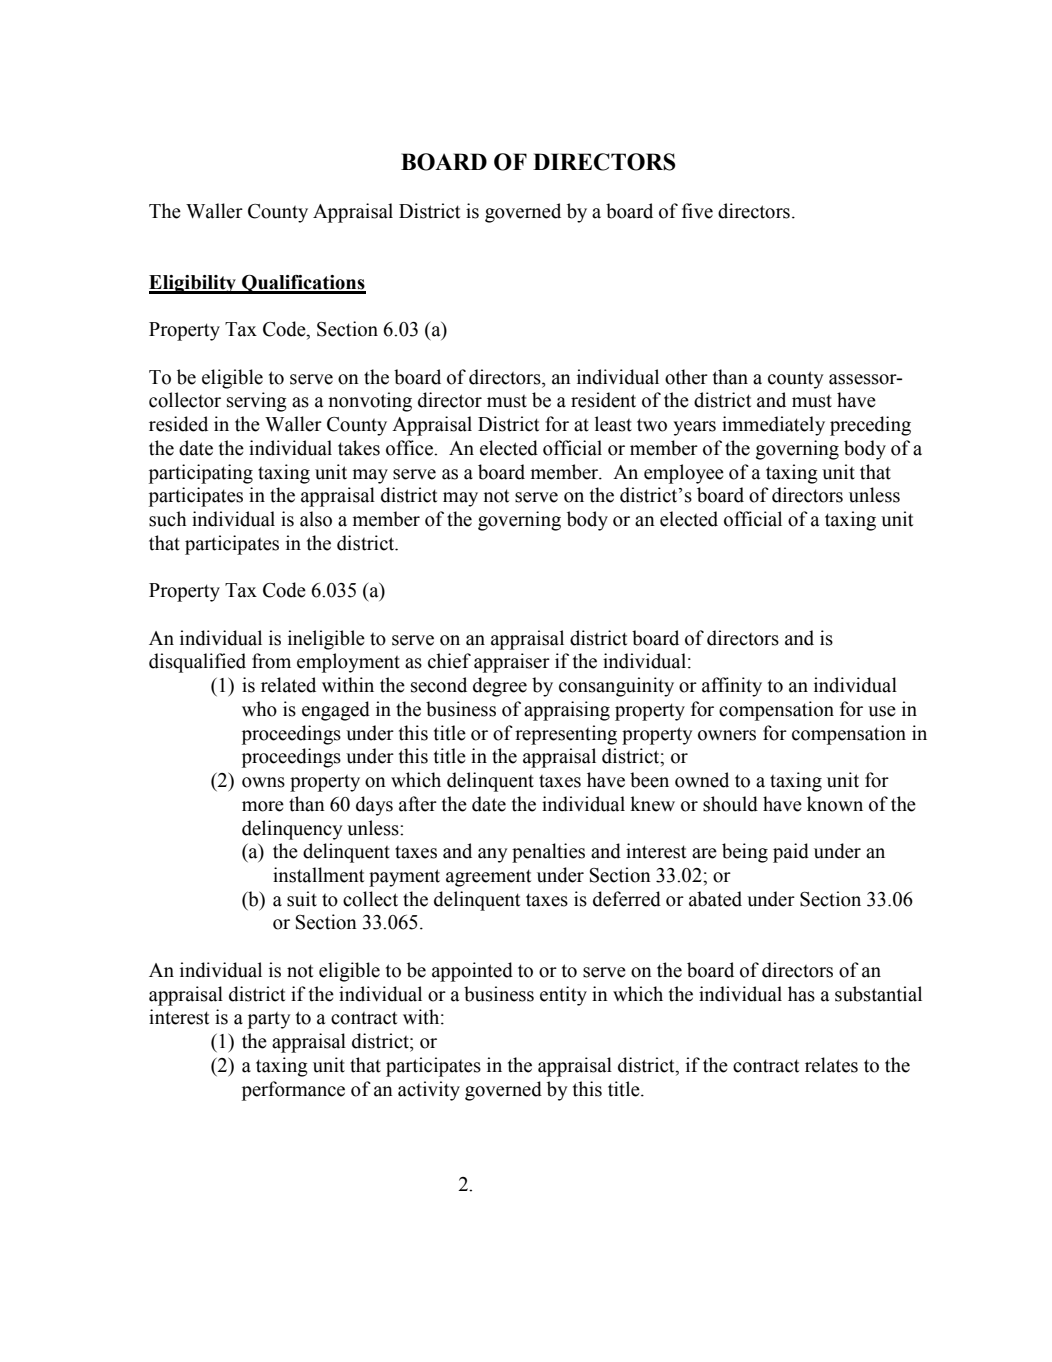 The height and width of the document is (1362, 1052). I want to click on relates, so click(831, 1065).
